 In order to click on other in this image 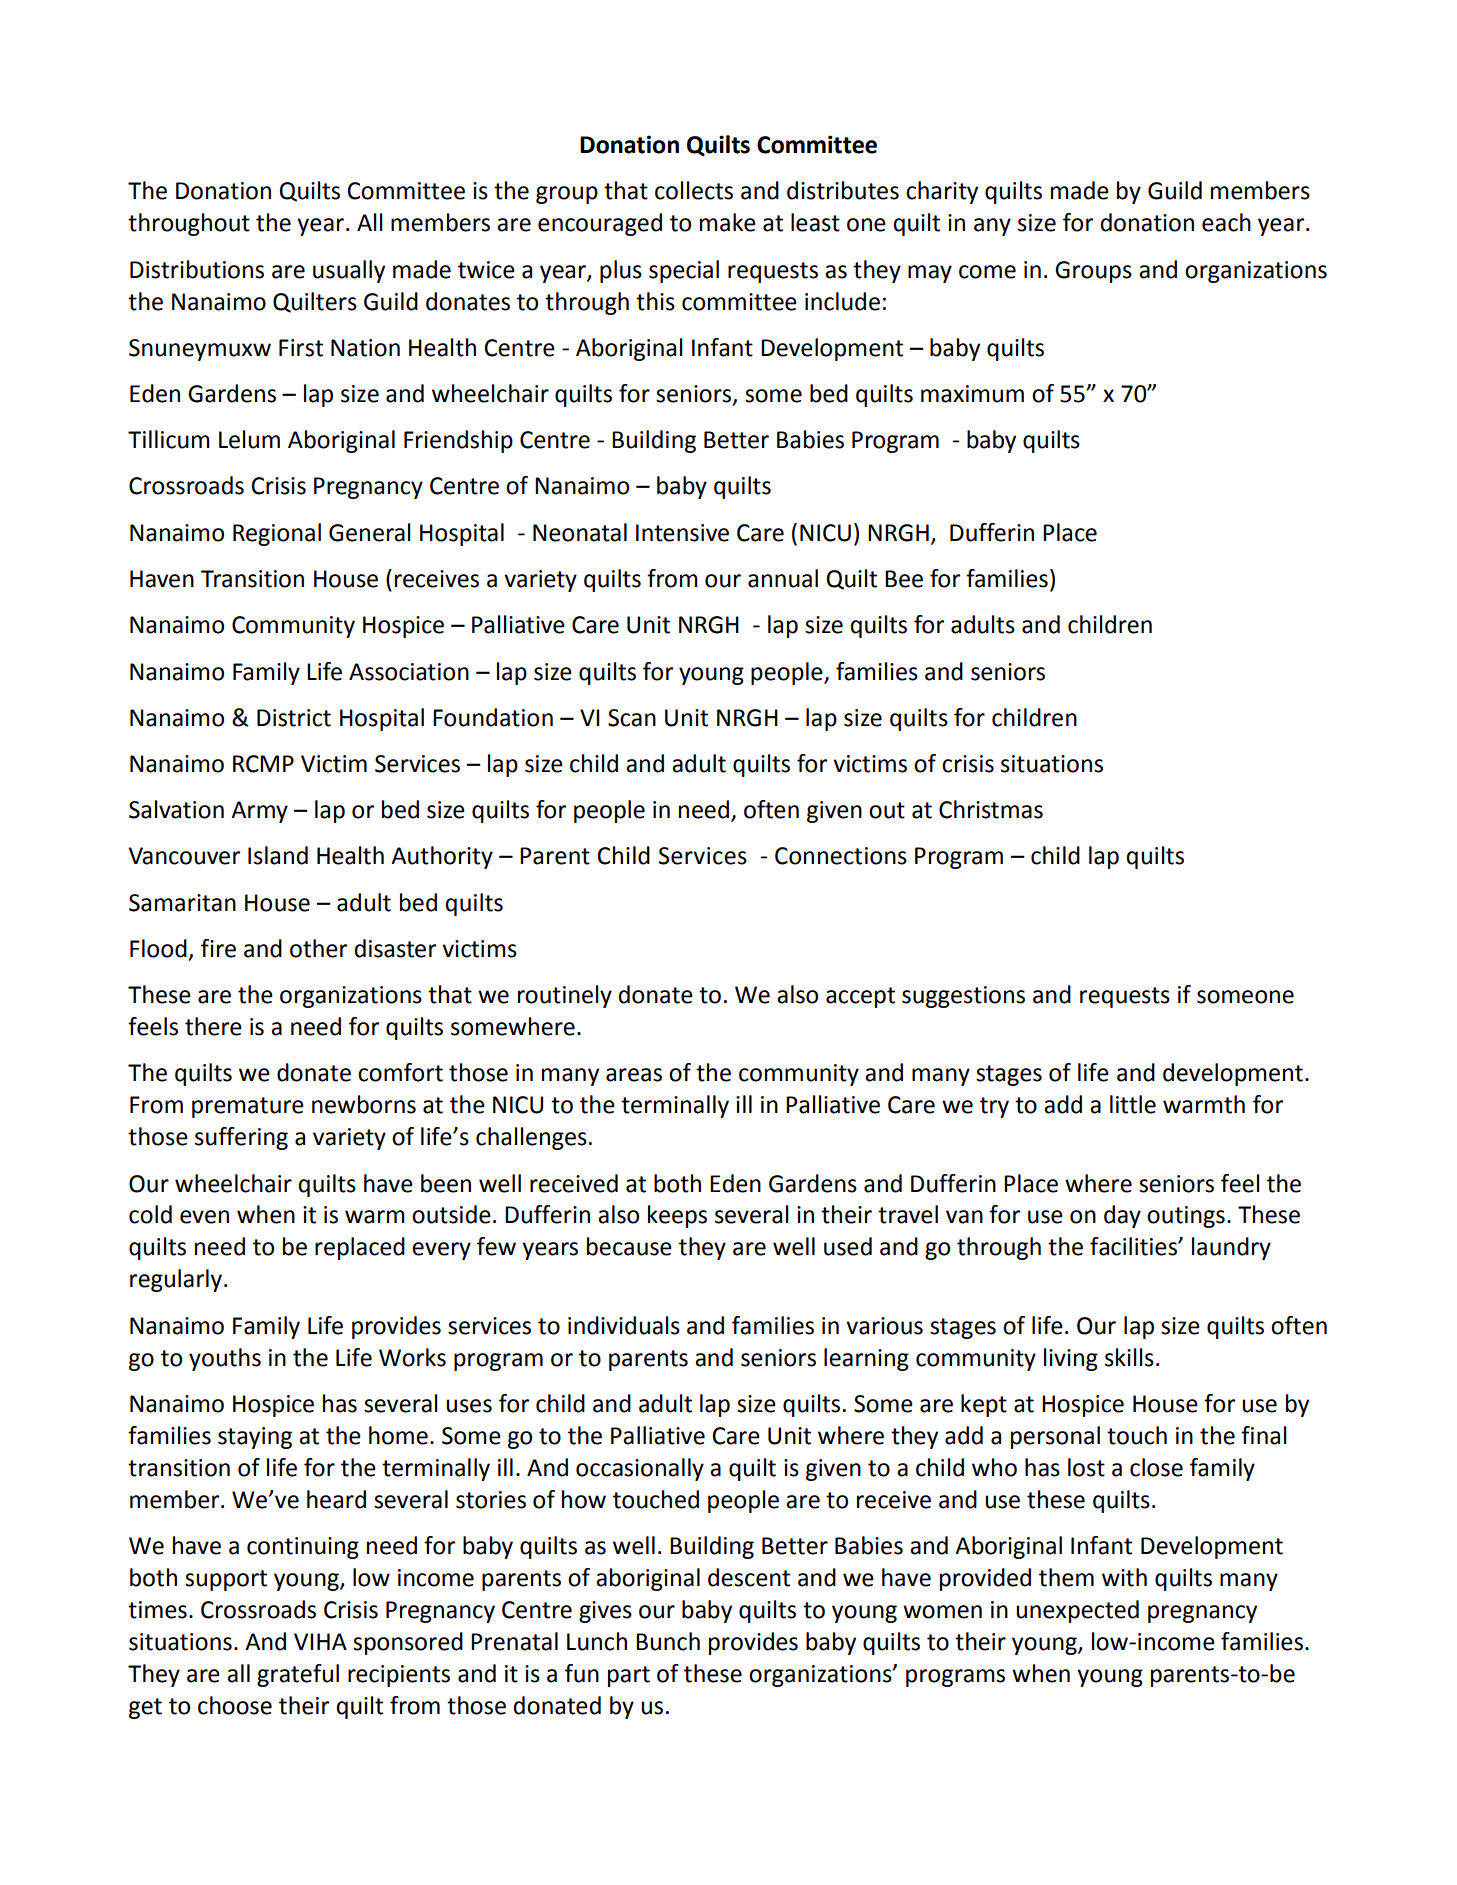, I will do `click(318, 948)`.
